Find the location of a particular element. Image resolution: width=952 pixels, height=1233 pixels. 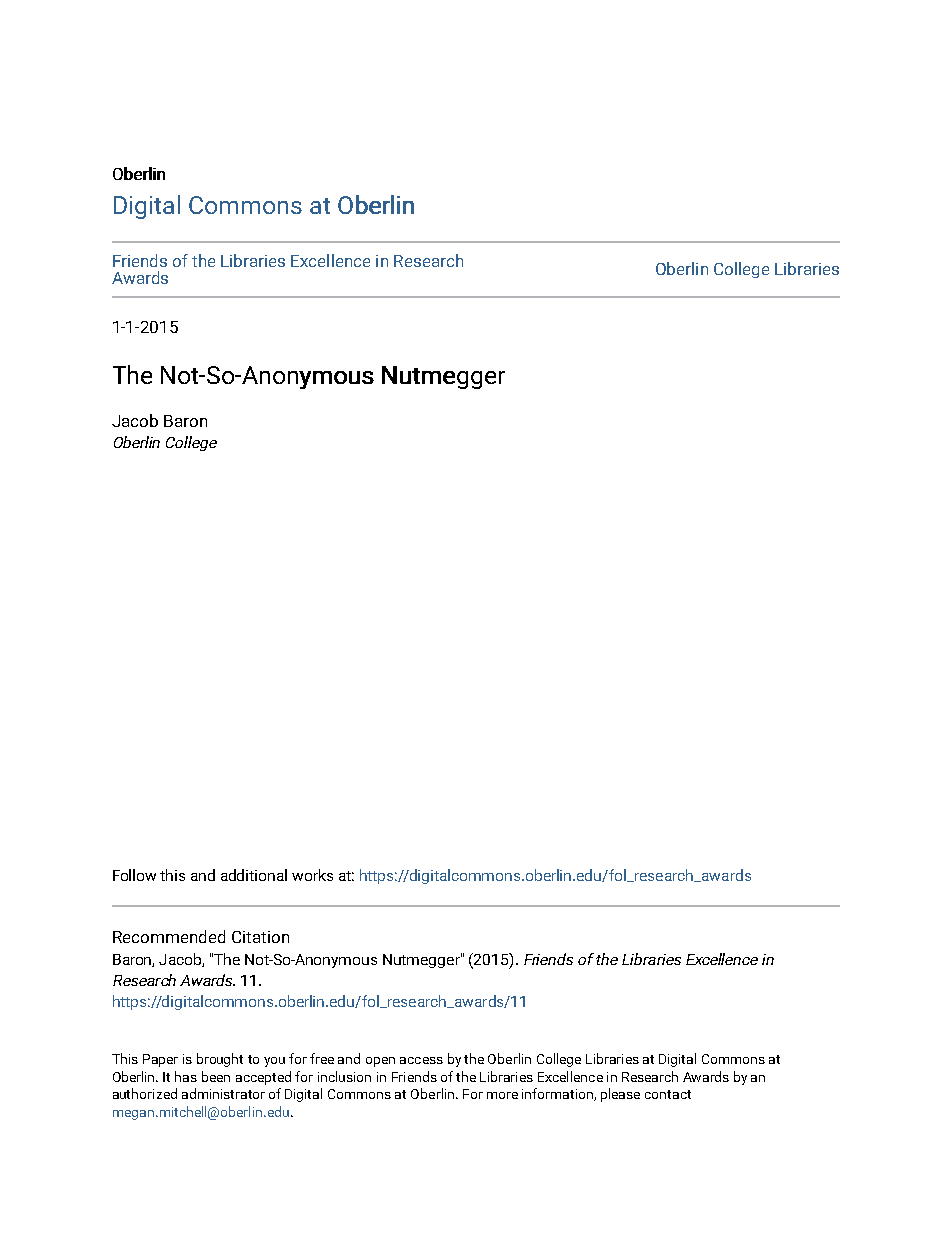

access is located at coordinates (421, 1060).
